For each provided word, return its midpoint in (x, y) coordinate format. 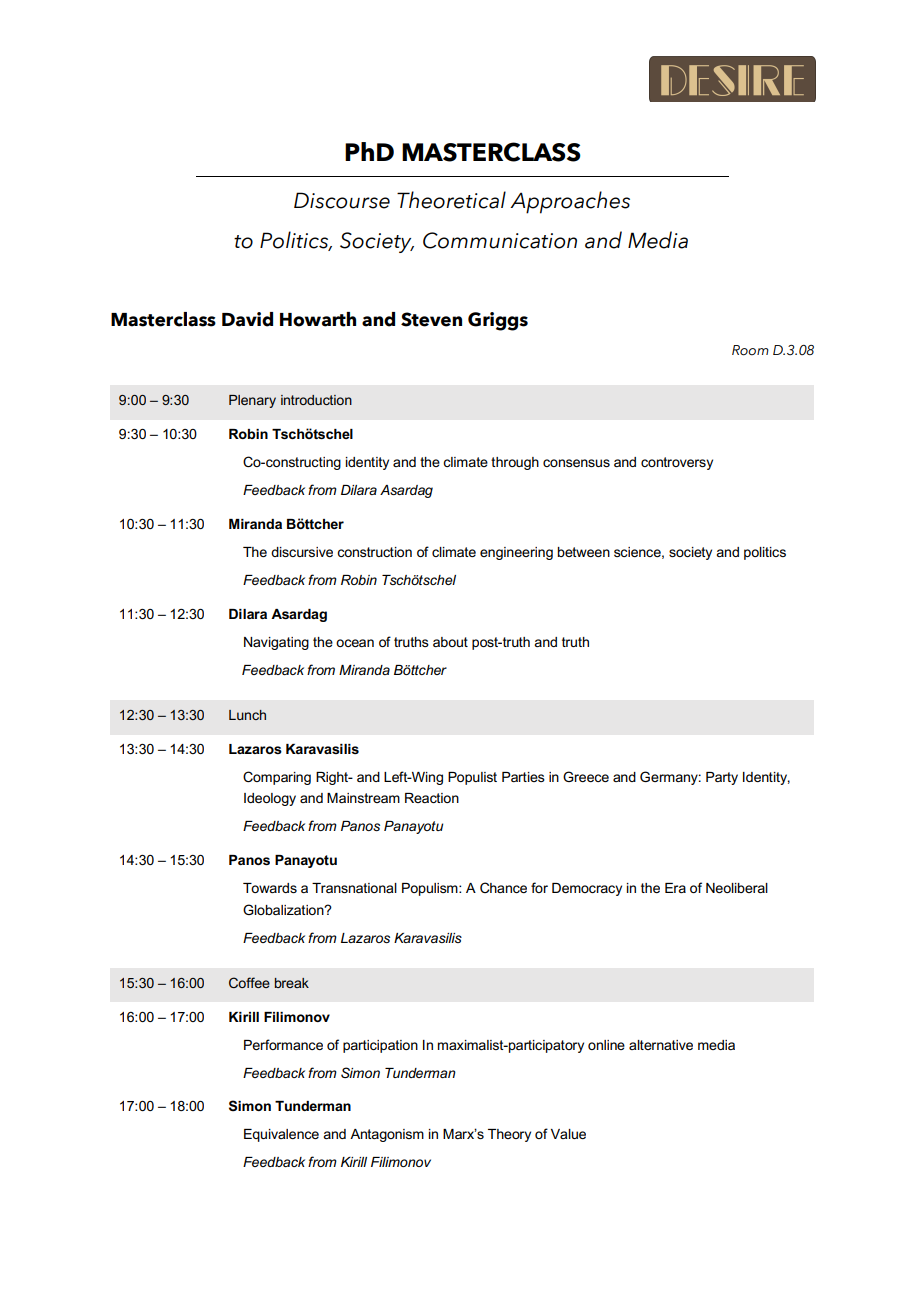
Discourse (342, 200)
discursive (302, 552)
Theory (509, 1135)
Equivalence (281, 1135)
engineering (516, 553)
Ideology (270, 799)
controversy (677, 463)
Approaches (570, 202)
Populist (472, 778)
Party (722, 778)
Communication (500, 240)
